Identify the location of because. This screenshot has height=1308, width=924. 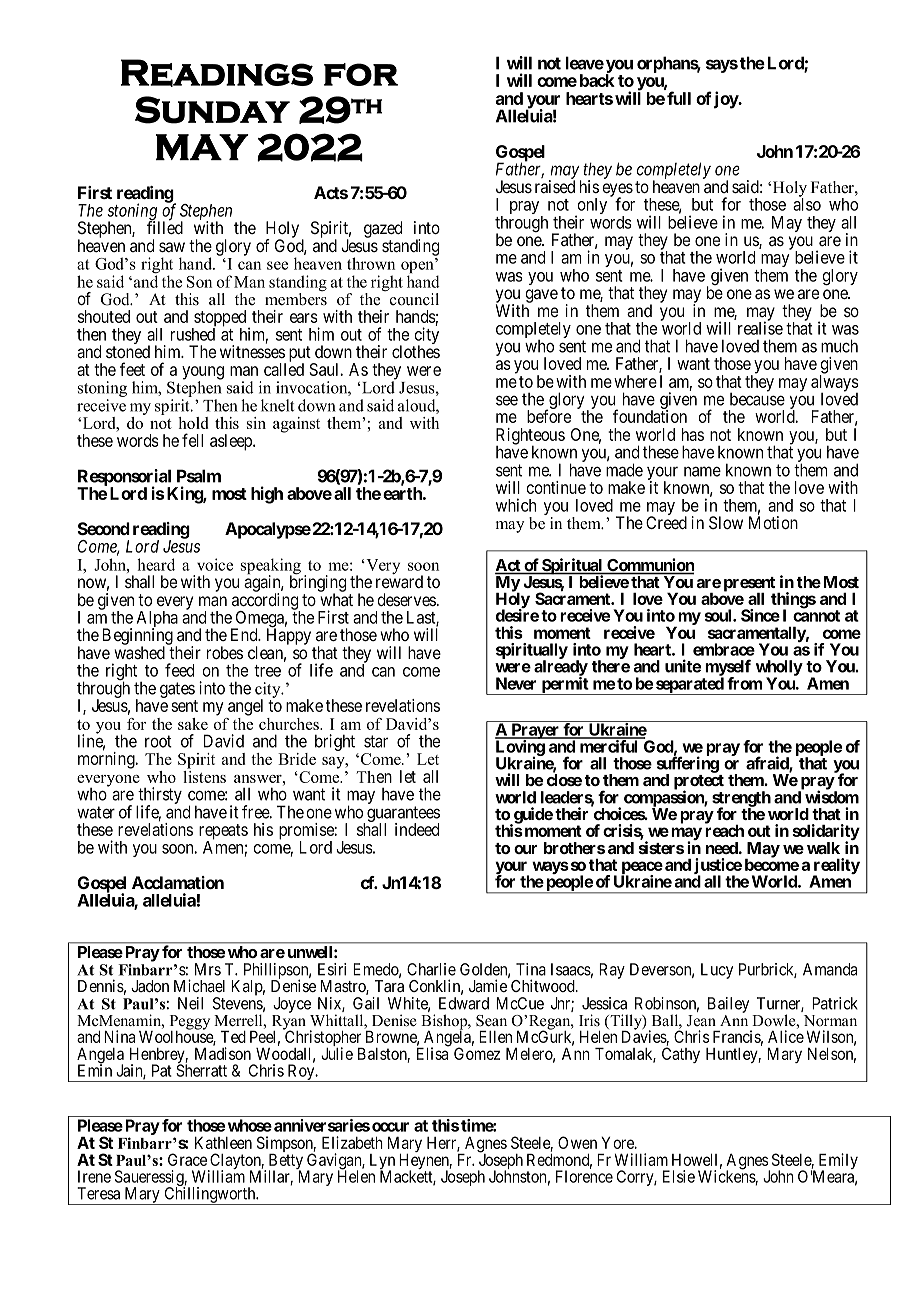
(757, 398).
